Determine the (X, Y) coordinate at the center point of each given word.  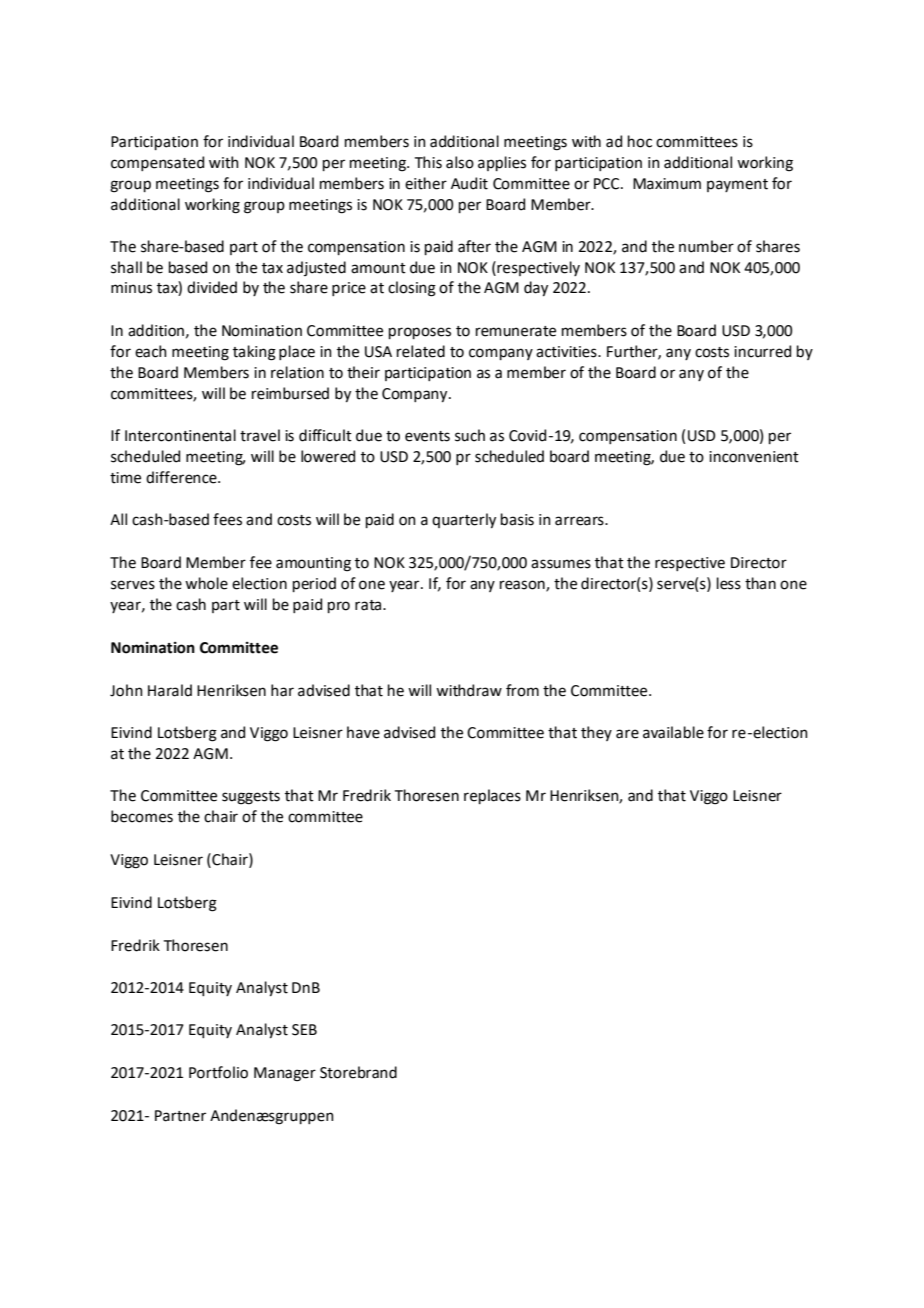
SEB (304, 1030)
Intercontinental (180, 435)
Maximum (667, 184)
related (421, 351)
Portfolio (218, 1072)
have (363, 732)
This (428, 162)
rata (368, 605)
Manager (285, 1074)
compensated (157, 163)
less (729, 583)
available (673, 732)
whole (206, 583)
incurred (762, 351)
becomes (142, 816)
